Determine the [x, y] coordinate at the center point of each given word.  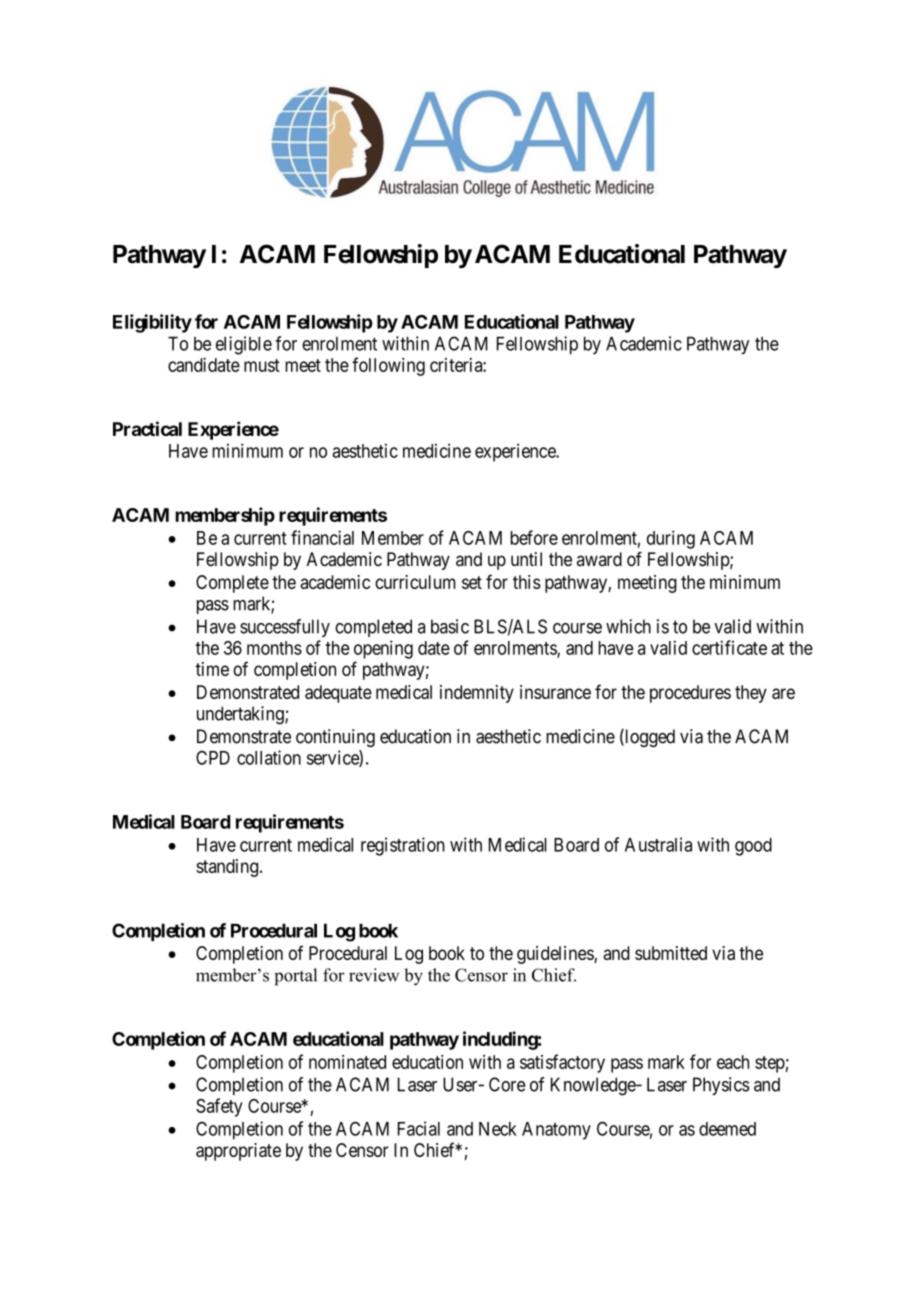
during [671, 539]
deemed [727, 1129]
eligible [244, 345]
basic [450, 626]
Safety [219, 1107]
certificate [729, 647]
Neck [498, 1129]
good [753, 847]
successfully [285, 628]
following [388, 366]
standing [227, 868]
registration [403, 846]
